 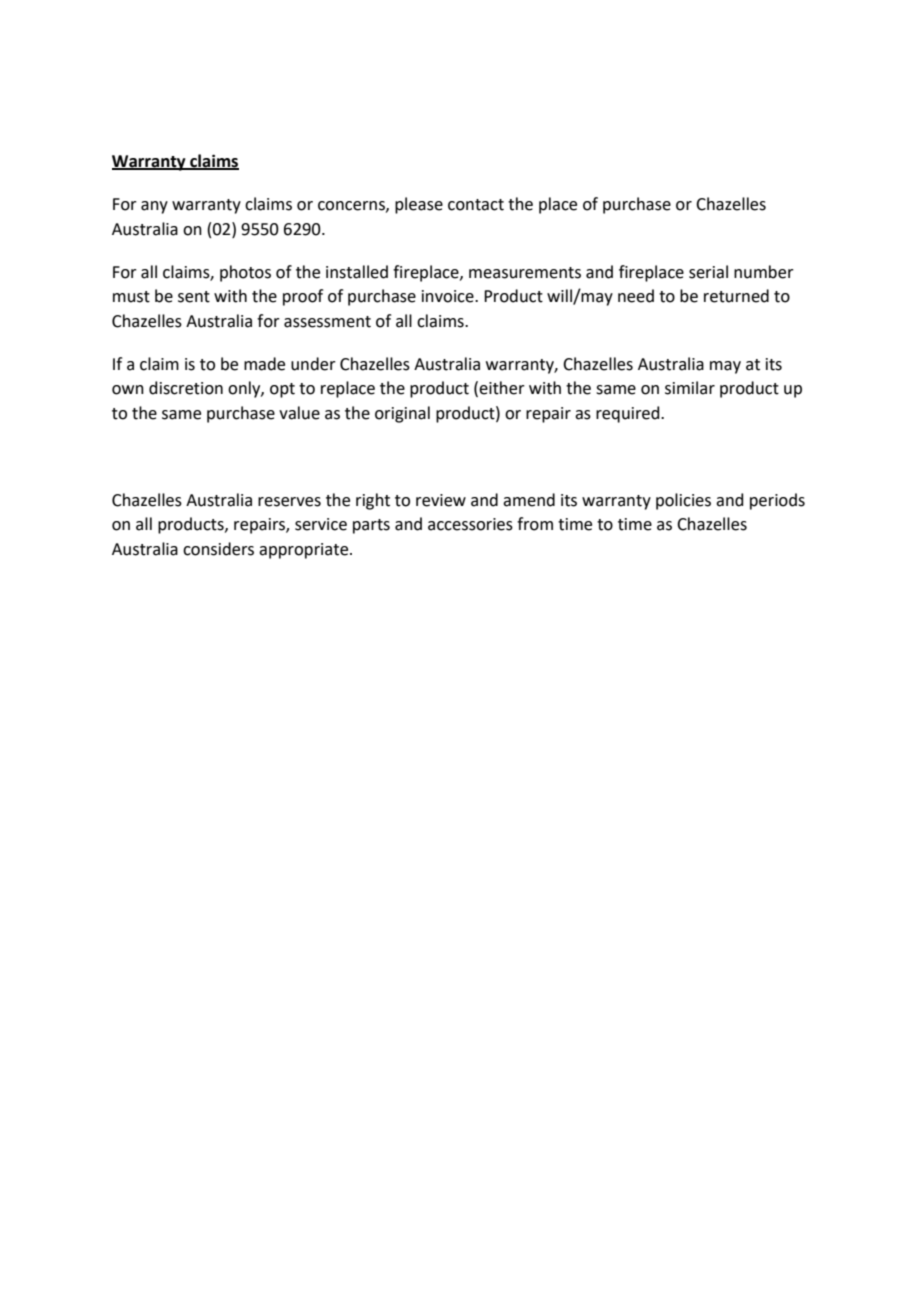 I want to click on accessories, so click(x=470, y=524).
